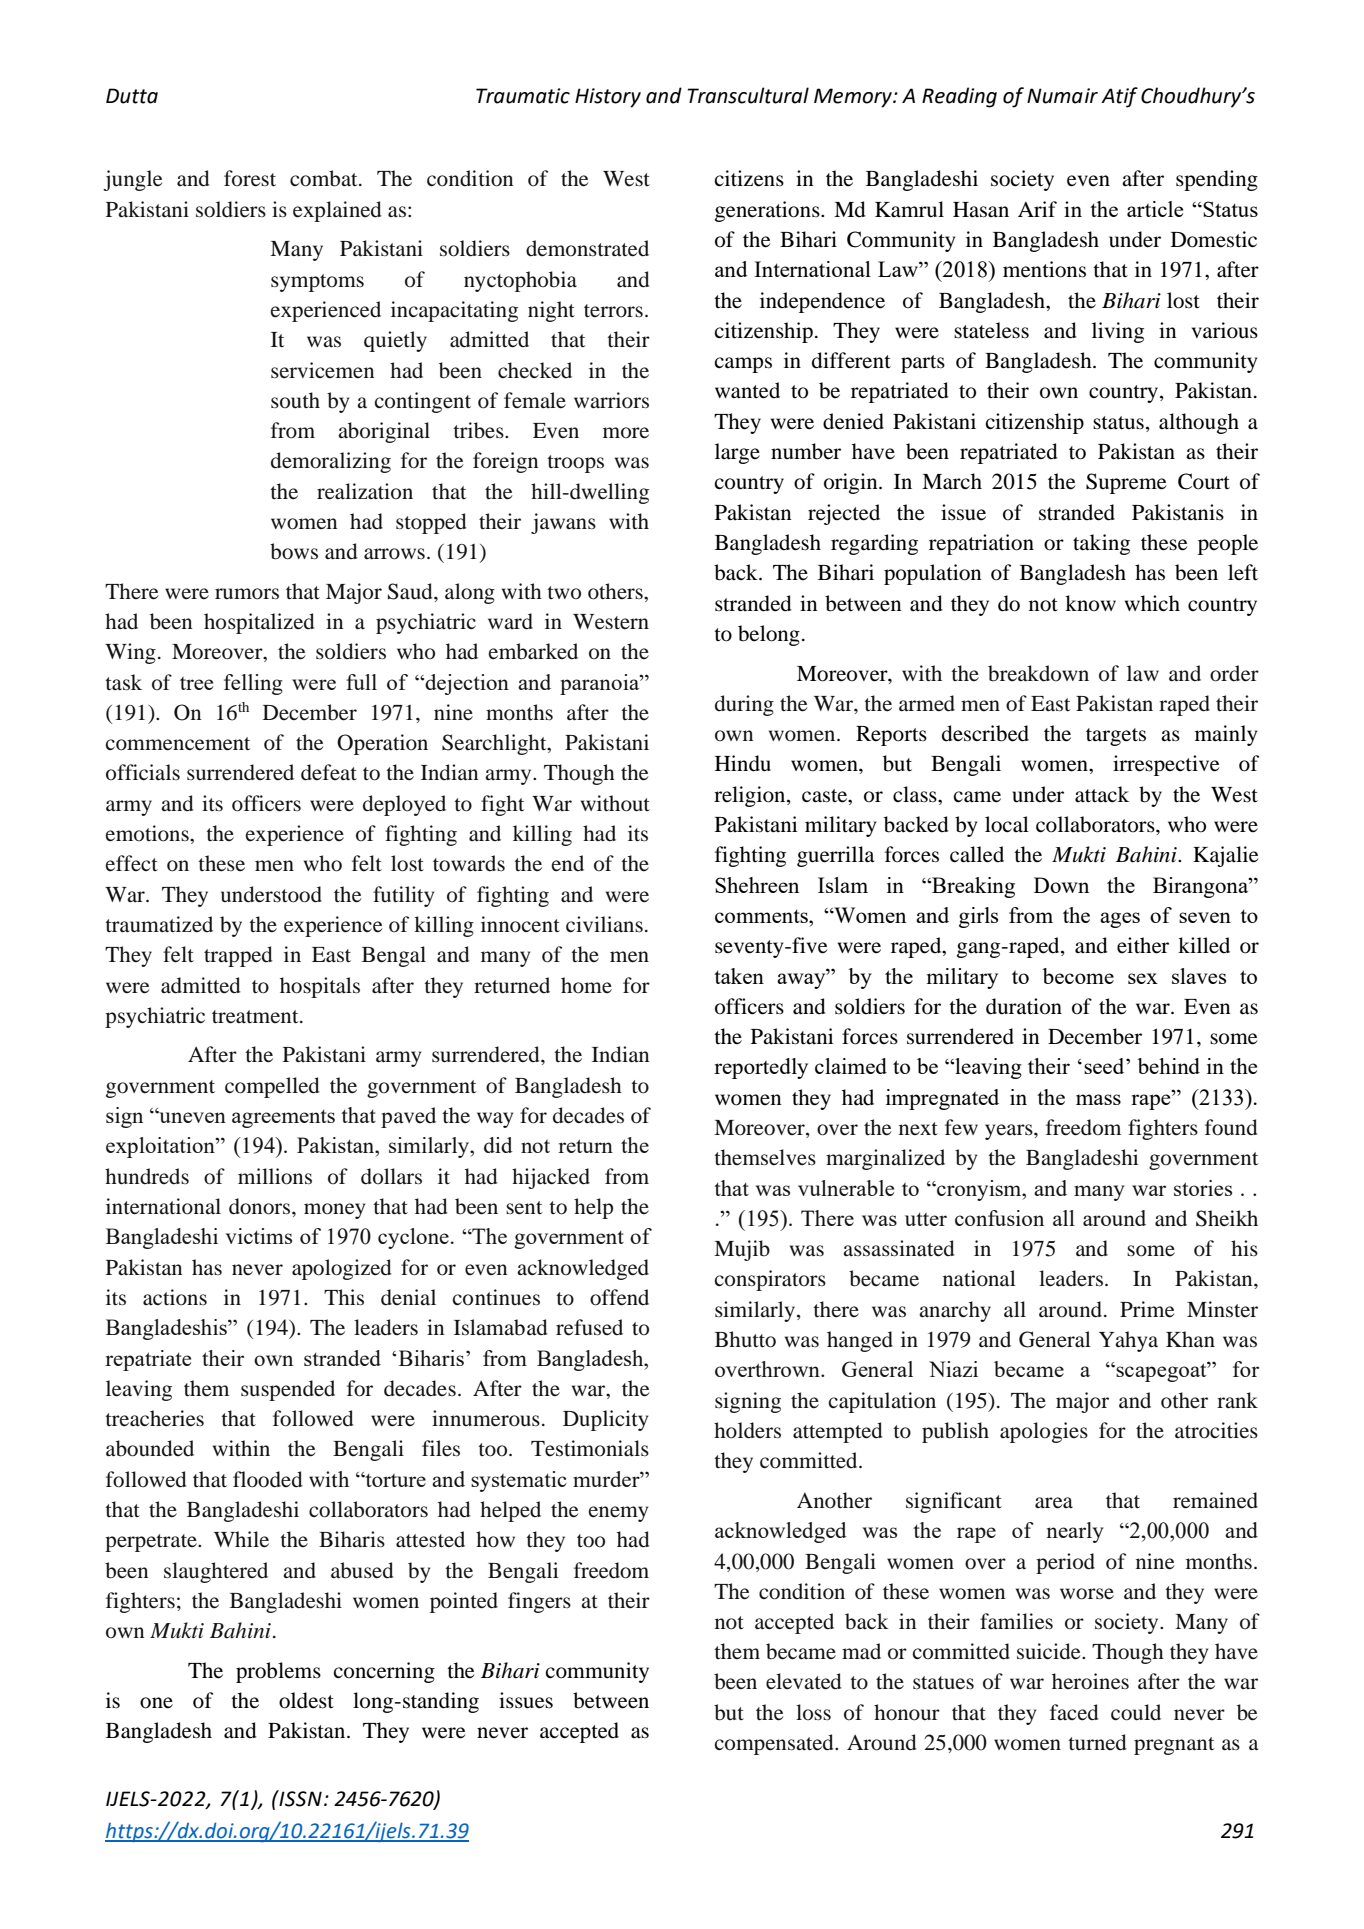 The height and width of the page is (1929, 1364). What do you see at coordinates (250, 178) in the page?
I see `forest` at bounding box center [250, 178].
